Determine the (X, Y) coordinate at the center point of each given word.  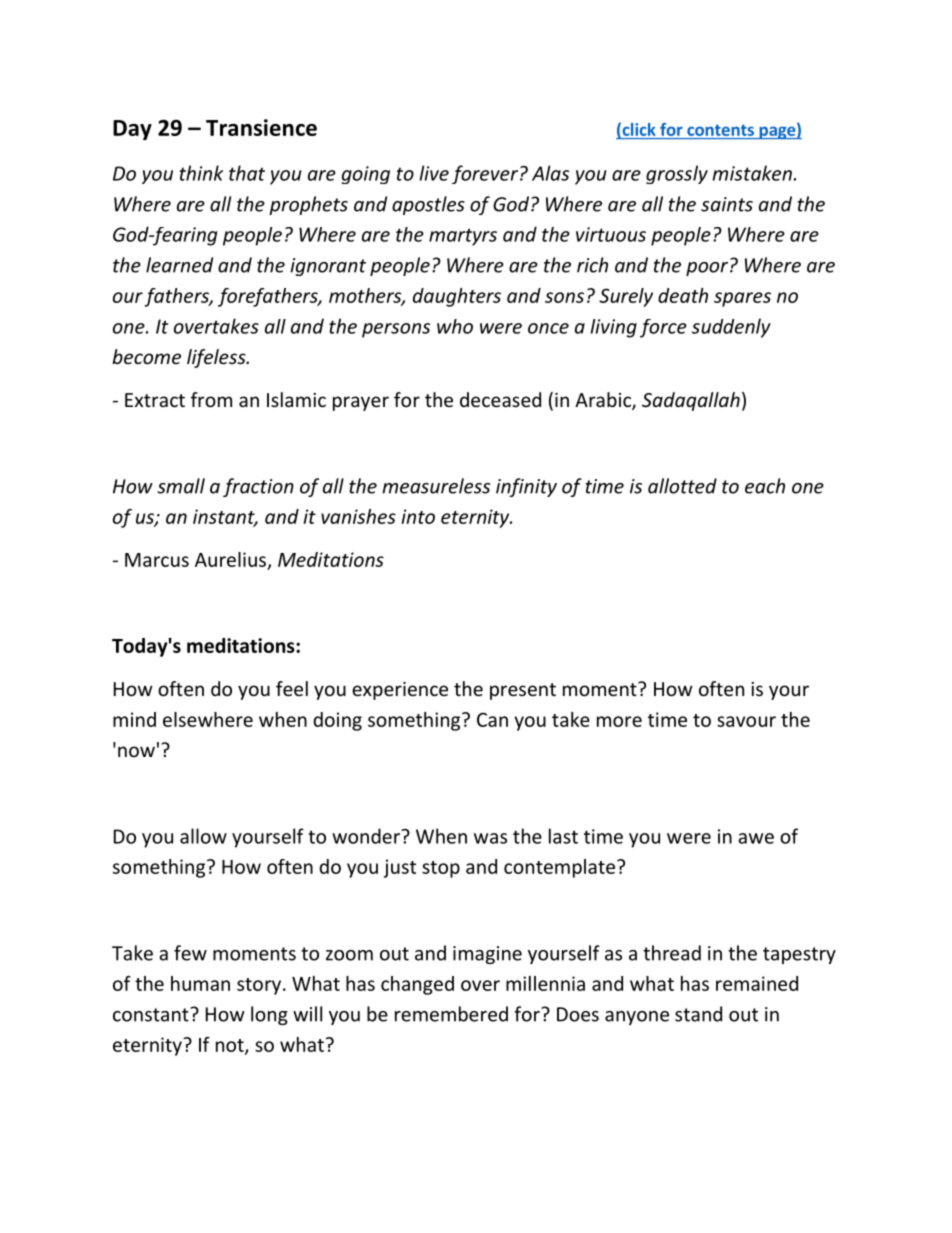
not (231, 1046)
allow (203, 836)
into (418, 516)
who (455, 326)
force (663, 328)
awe (756, 838)
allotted (682, 486)
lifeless (217, 358)
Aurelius (232, 560)
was (490, 838)
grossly (677, 174)
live (434, 173)
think (201, 173)
